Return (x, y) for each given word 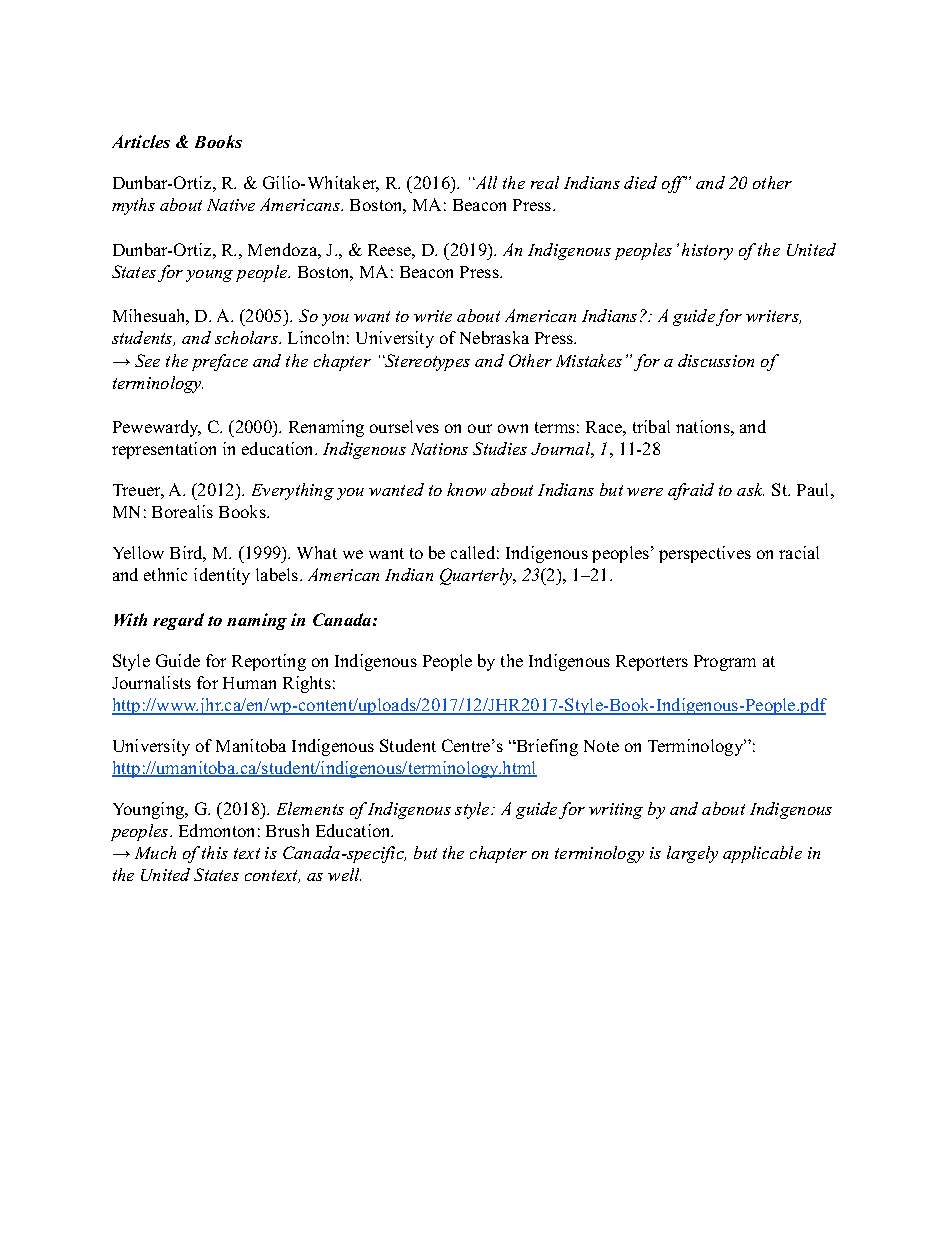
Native (231, 205)
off (674, 184)
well (344, 874)
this (215, 852)
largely (692, 854)
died (640, 182)
